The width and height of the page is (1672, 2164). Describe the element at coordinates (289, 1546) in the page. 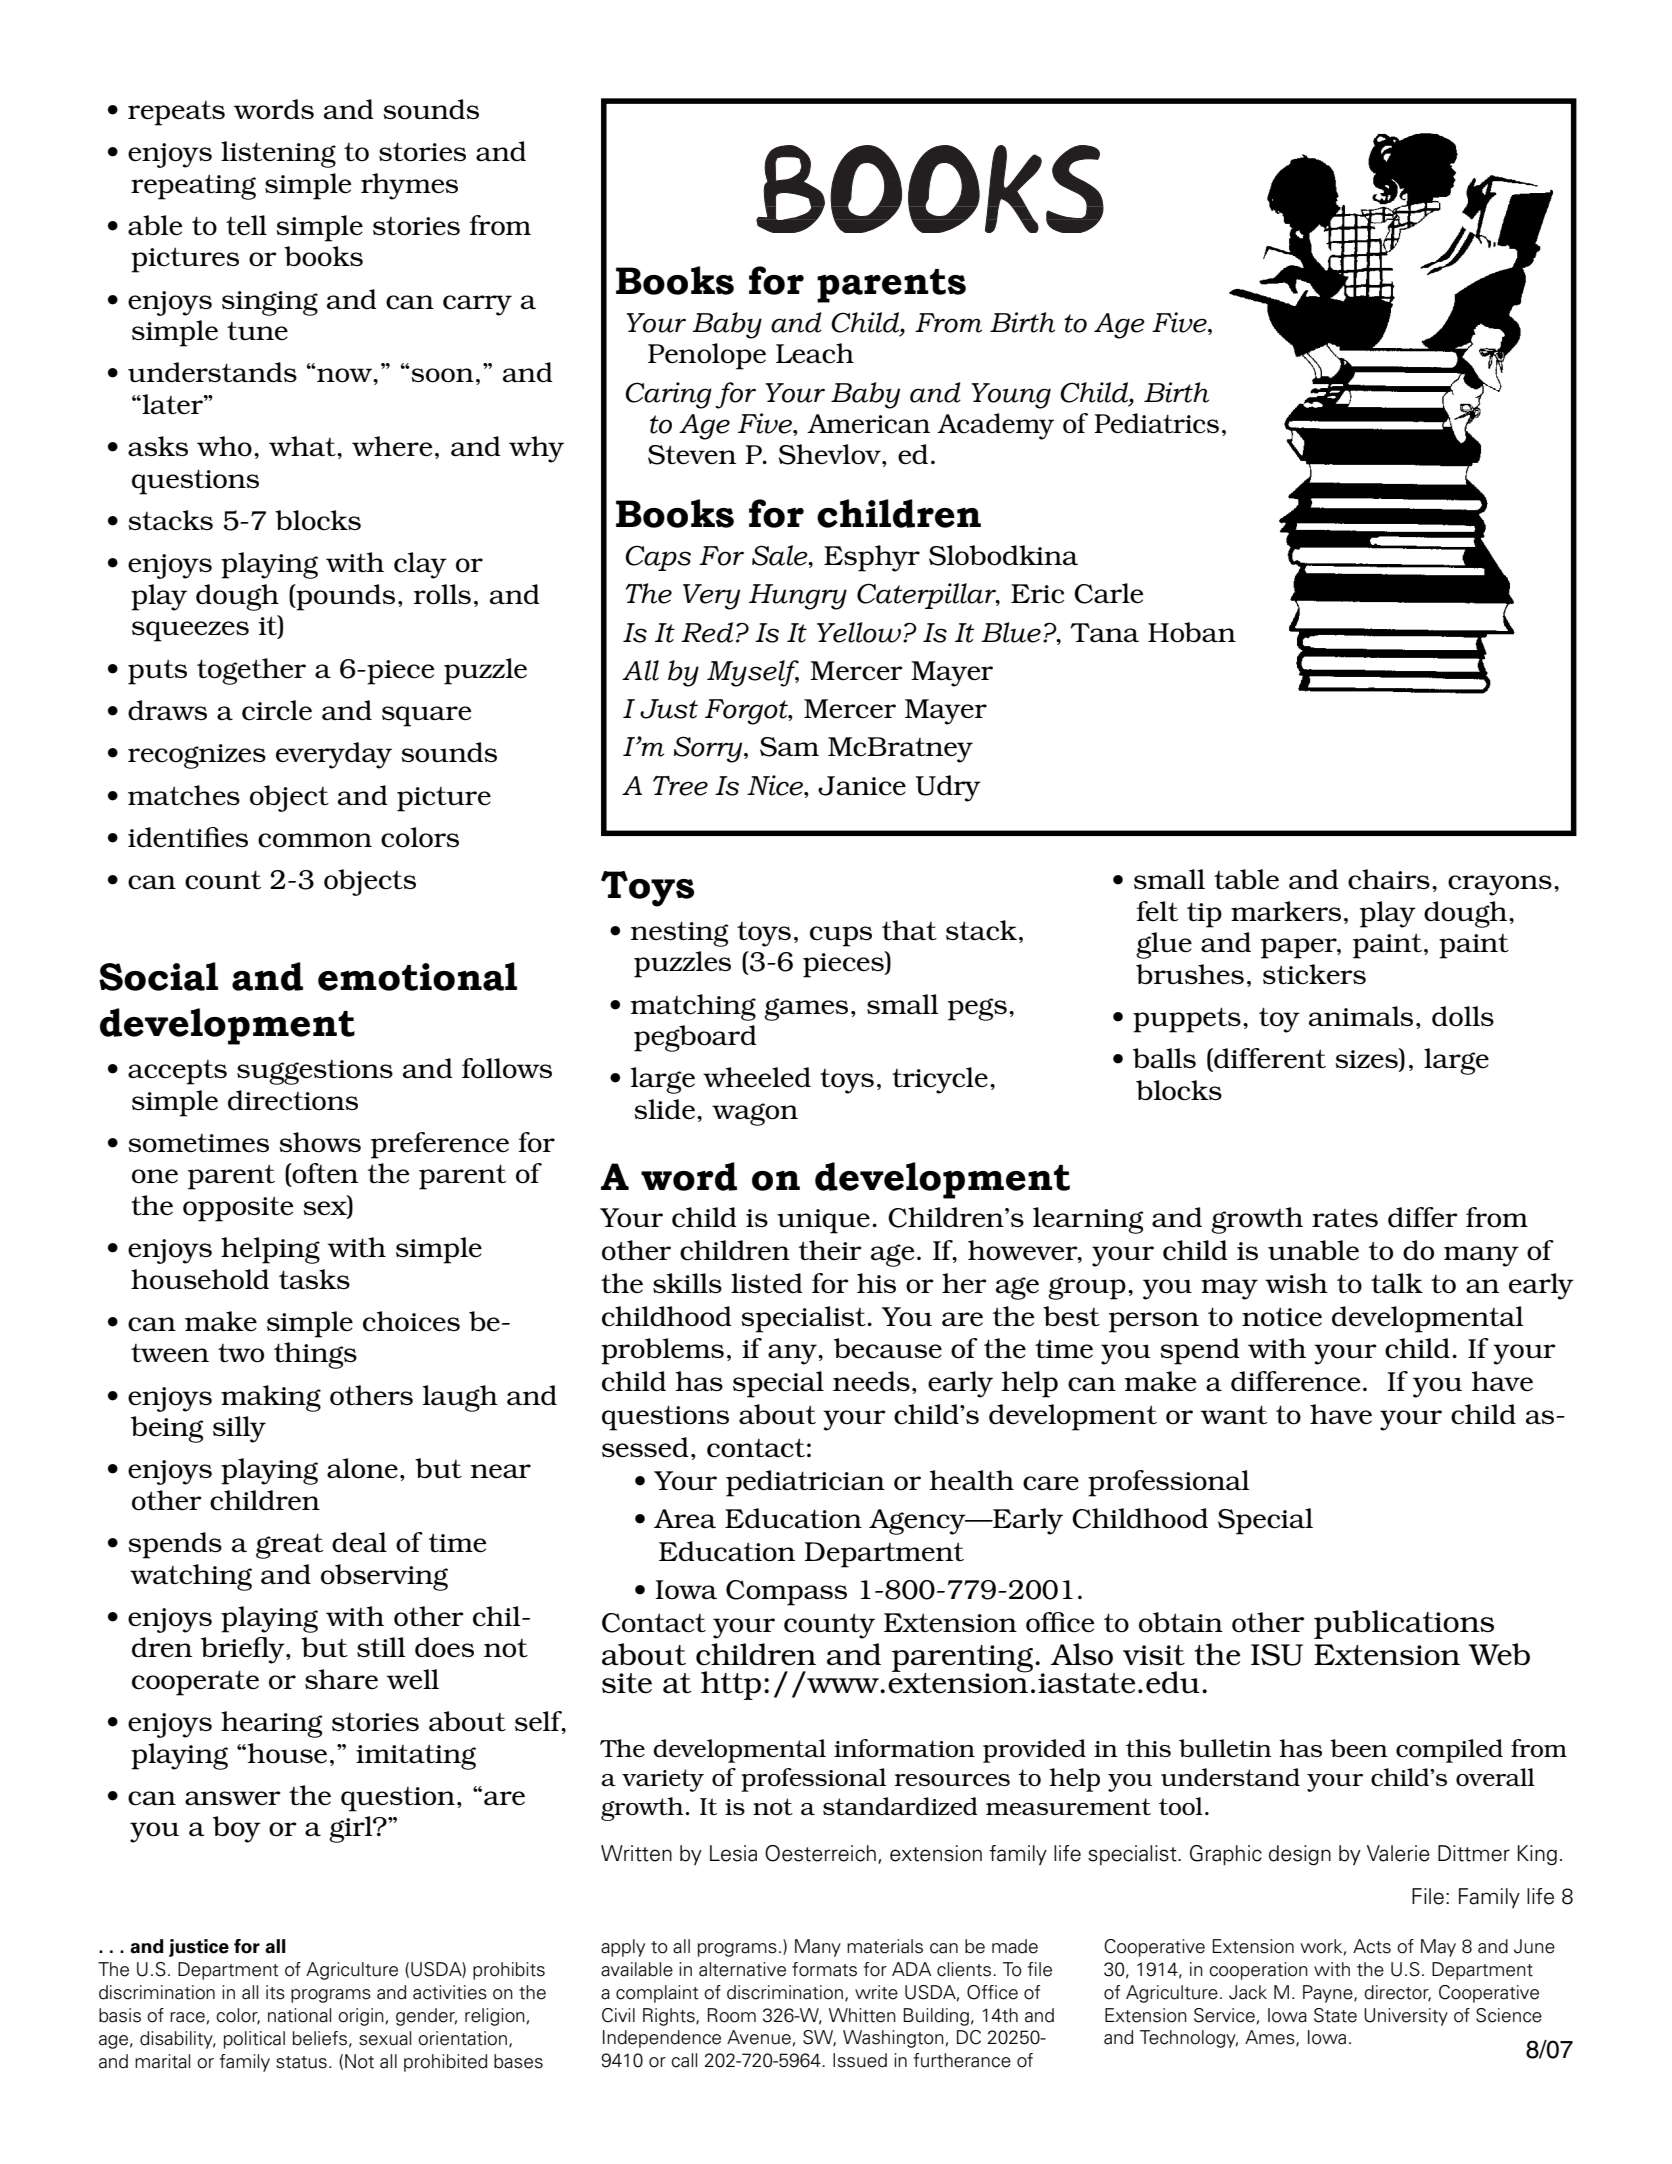

I see `great` at that location.
